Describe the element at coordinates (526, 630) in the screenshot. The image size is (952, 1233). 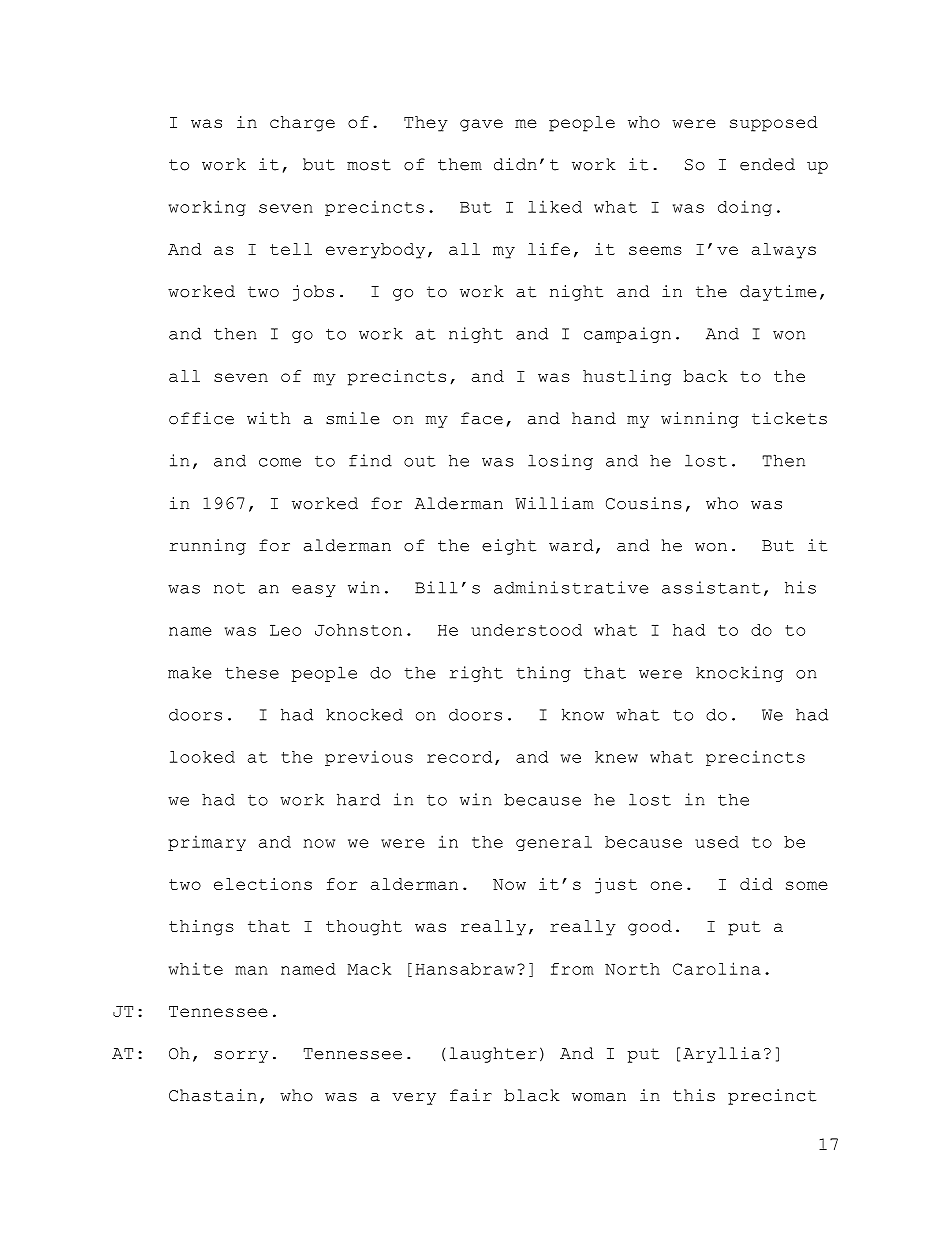
I see `understood` at that location.
